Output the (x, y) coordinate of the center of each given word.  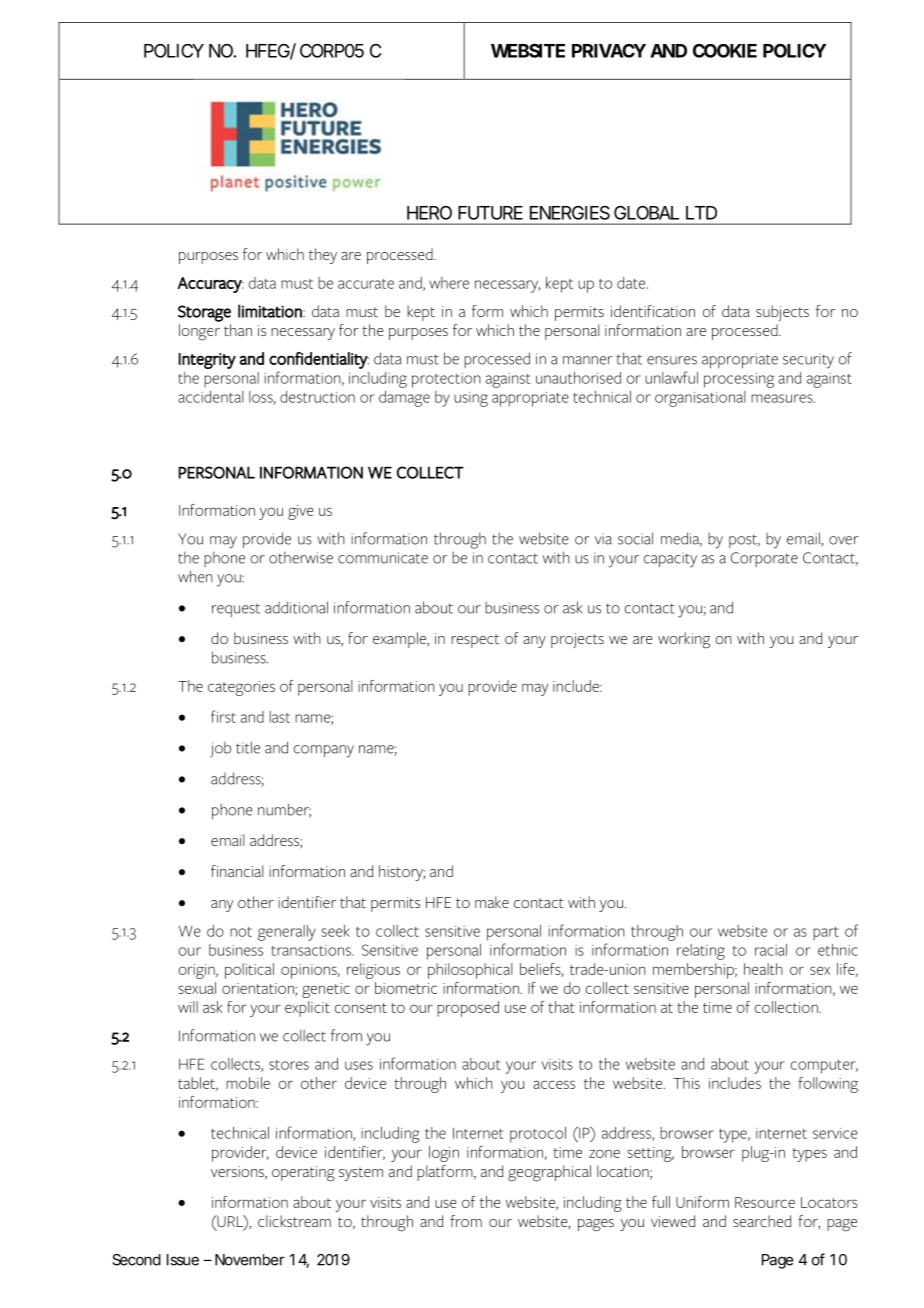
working (684, 640)
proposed (468, 1009)
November (250, 1260)
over (843, 540)
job (220, 749)
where (449, 283)
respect (475, 641)
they (323, 256)
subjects (782, 313)
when (195, 576)
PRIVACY (609, 51)
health (763, 969)
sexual (197, 988)
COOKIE (725, 51)
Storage (204, 313)
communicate (383, 558)
